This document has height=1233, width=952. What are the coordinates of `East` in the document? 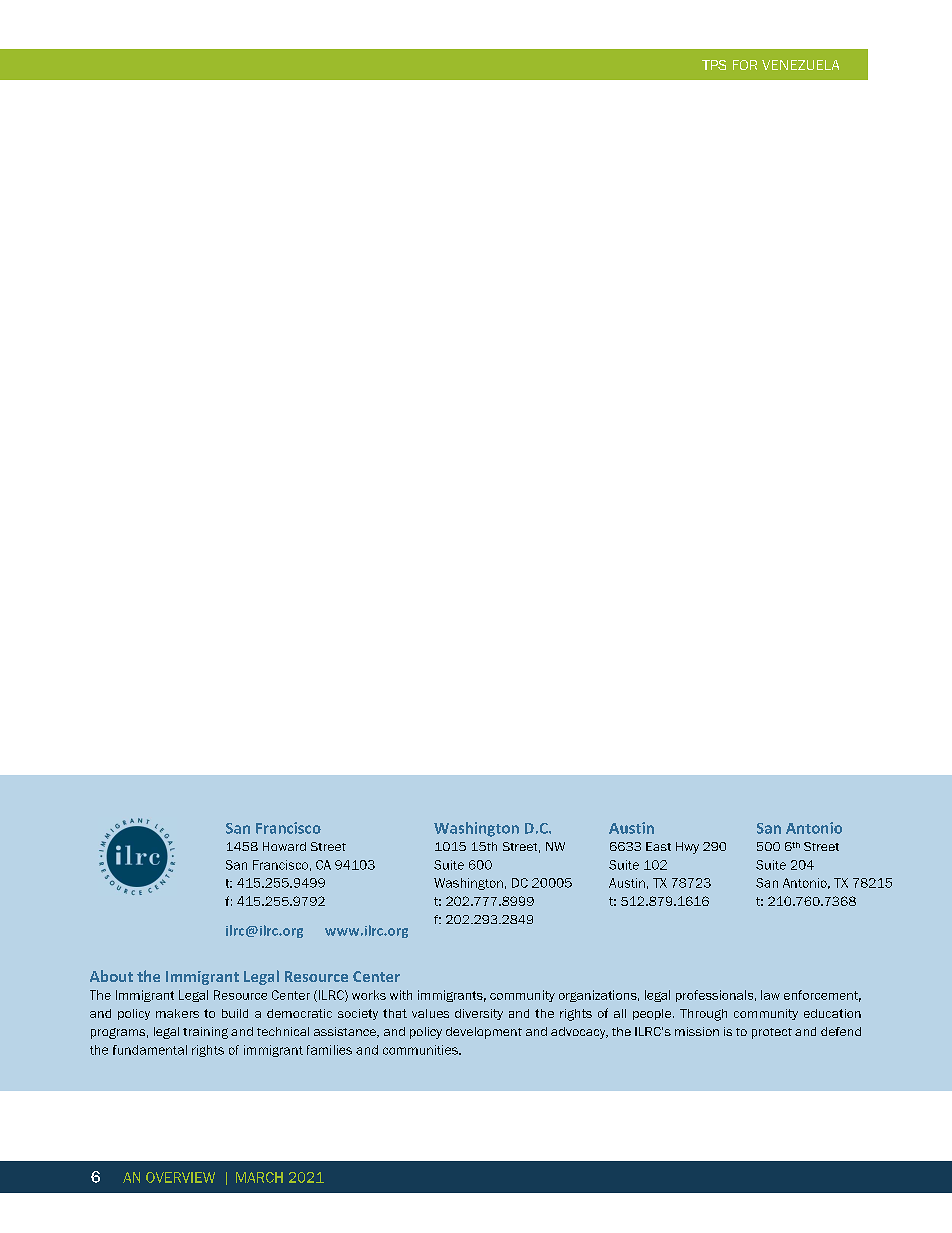 It's located at (658, 846).
